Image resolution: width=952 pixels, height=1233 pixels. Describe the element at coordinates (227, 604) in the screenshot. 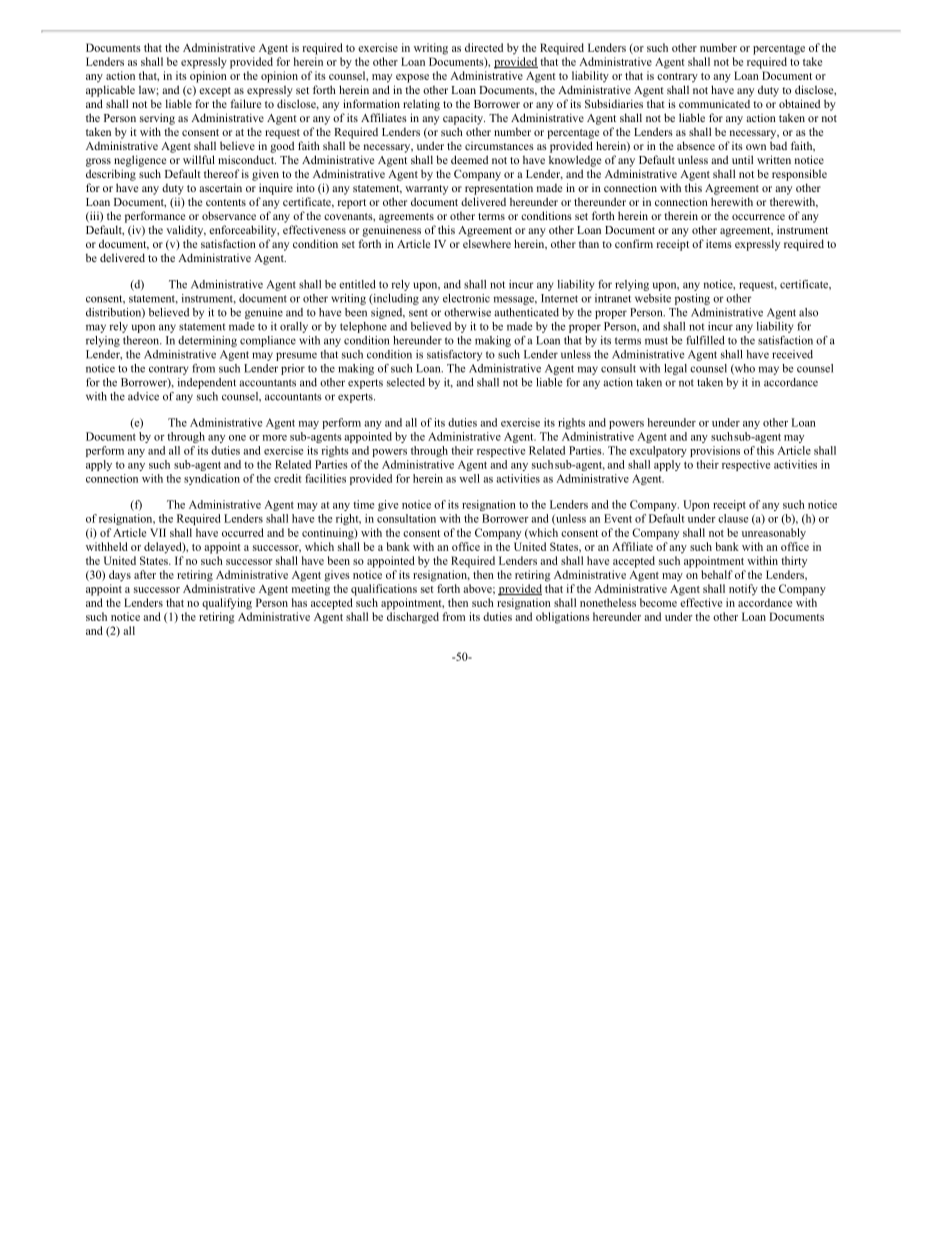

I see `qualifying` at that location.
